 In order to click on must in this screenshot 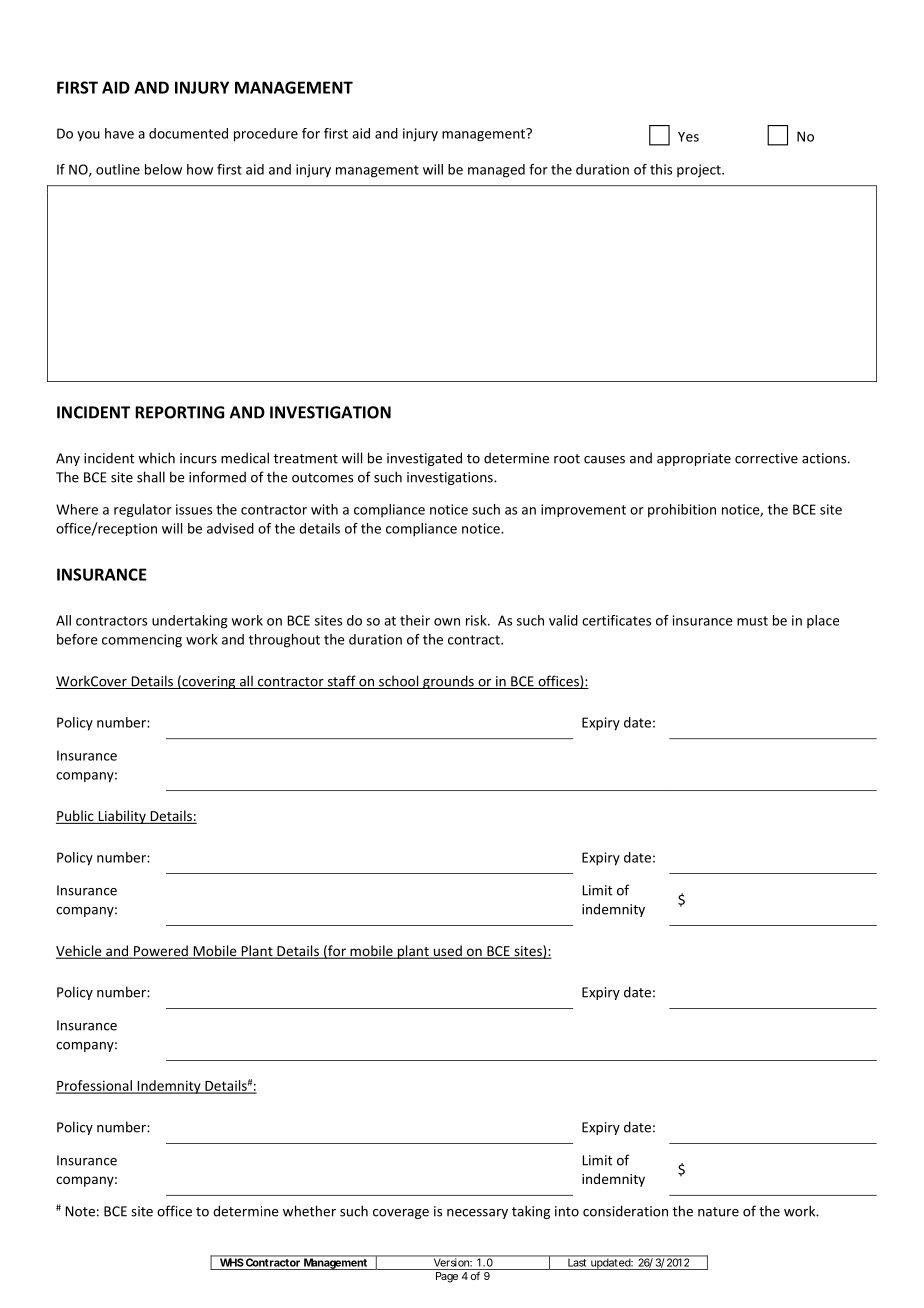, I will do `click(752, 621)`.
